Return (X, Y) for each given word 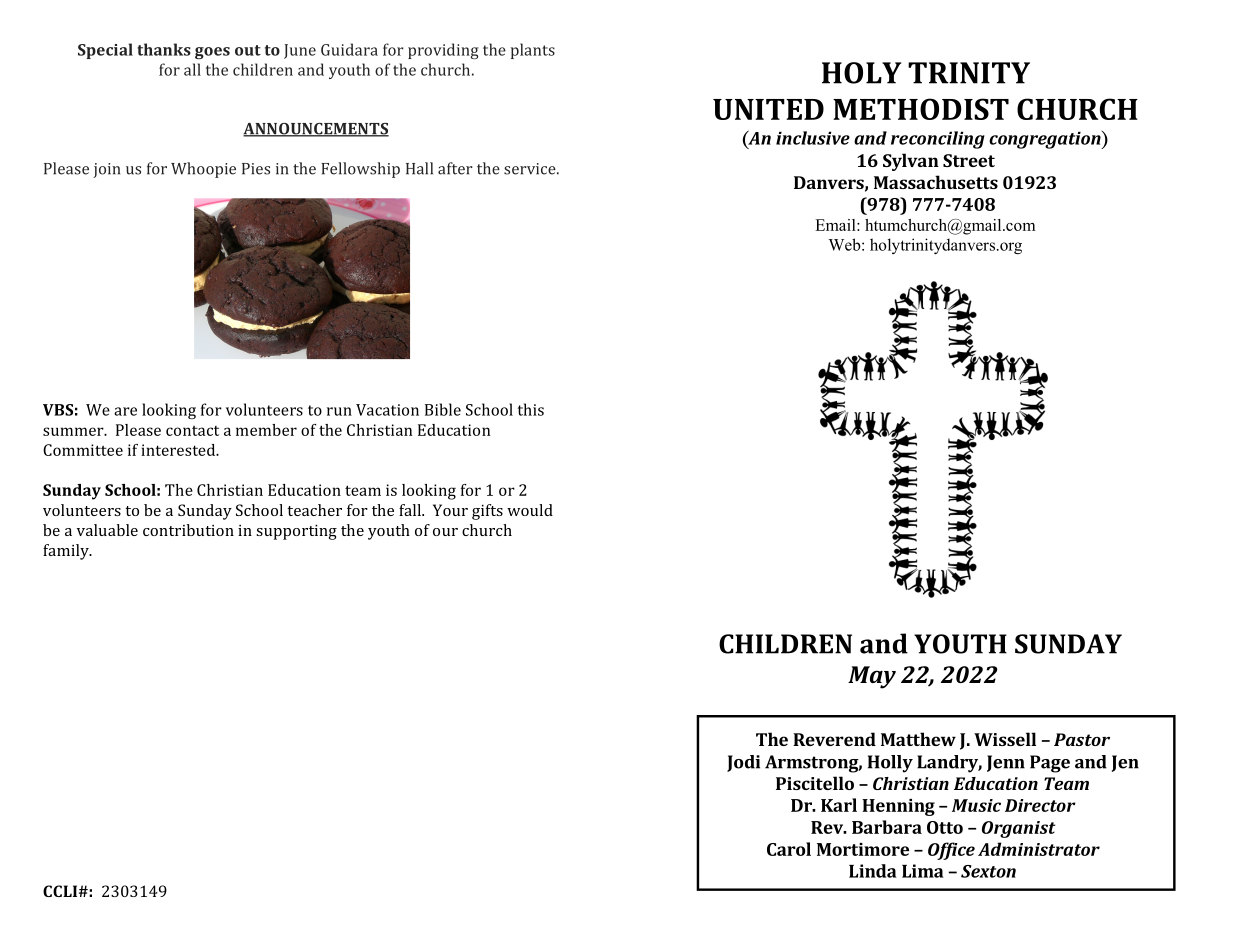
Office (951, 851)
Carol (789, 849)
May (872, 677)
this (531, 409)
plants (533, 51)
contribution (188, 530)
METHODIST (921, 109)
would (530, 510)
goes (212, 53)
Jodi (743, 763)
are (125, 411)
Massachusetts (936, 182)
